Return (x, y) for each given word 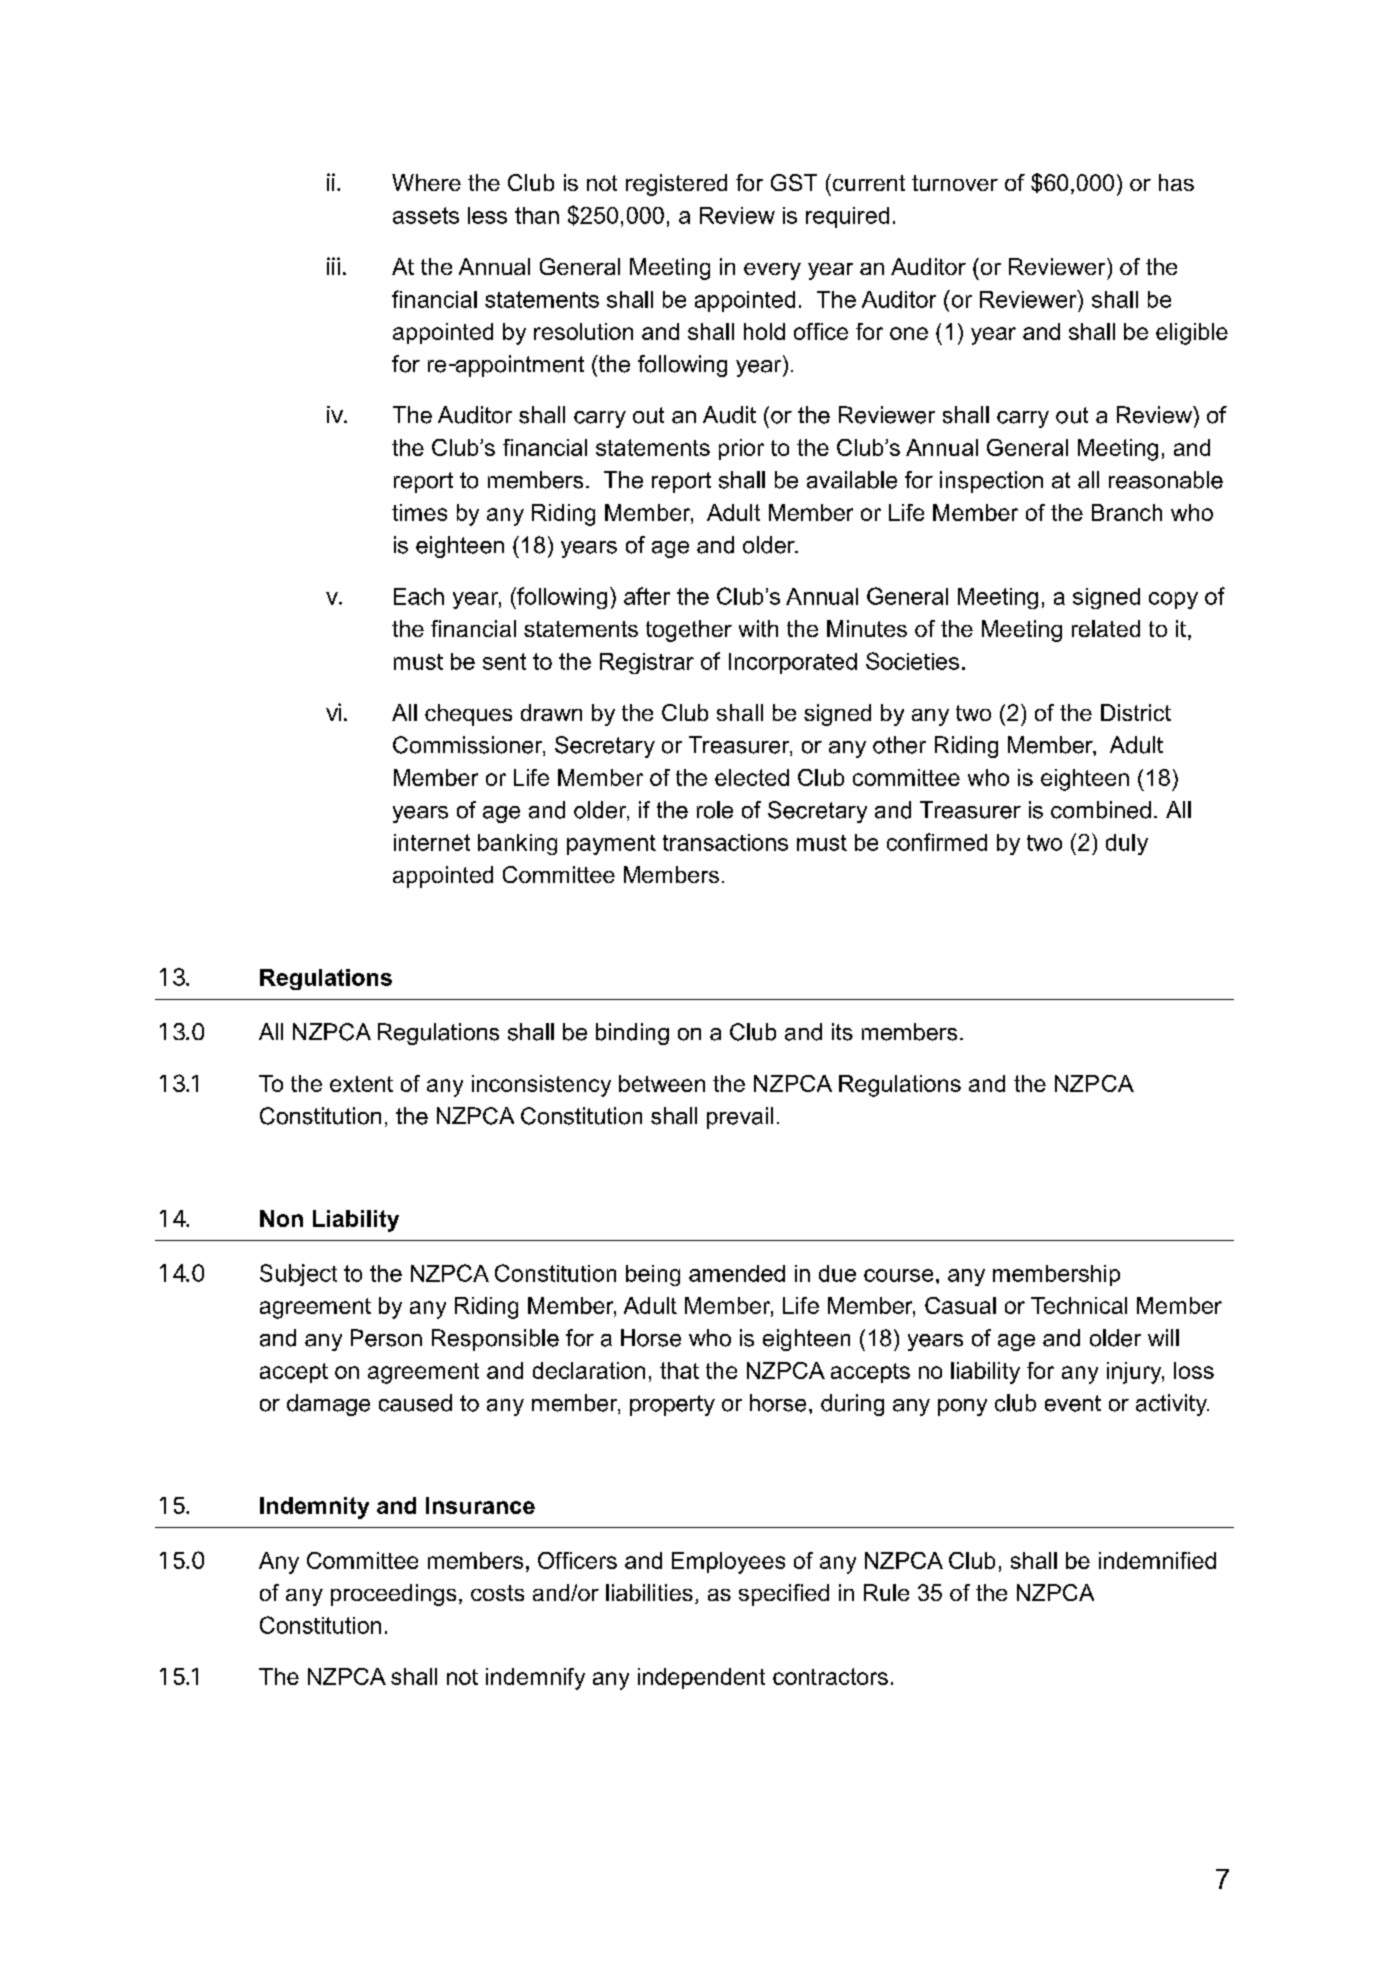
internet (432, 842)
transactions (725, 842)
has (1176, 182)
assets (426, 215)
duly (1127, 844)
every (772, 271)
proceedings (393, 1595)
